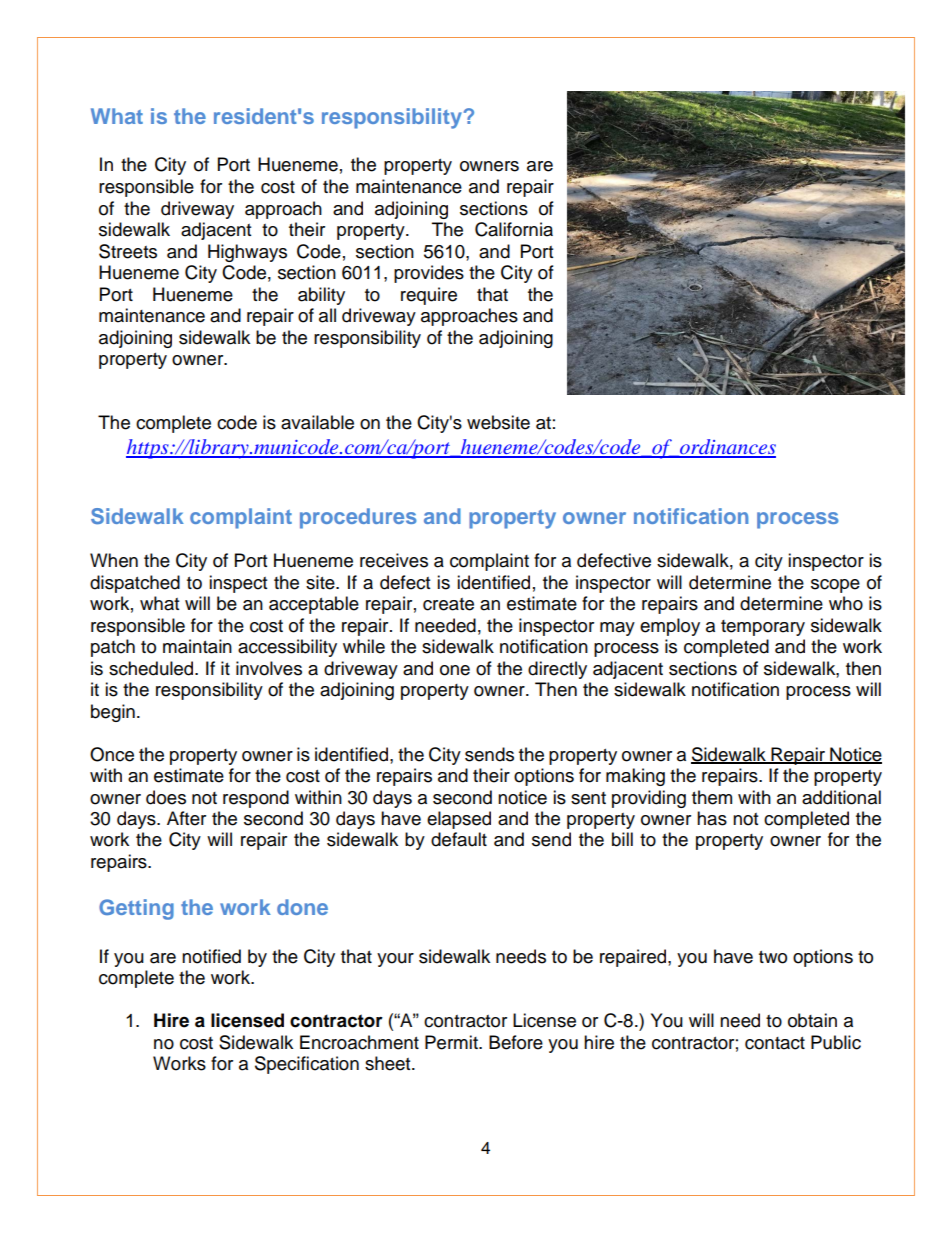  I want to click on default, so click(459, 839).
